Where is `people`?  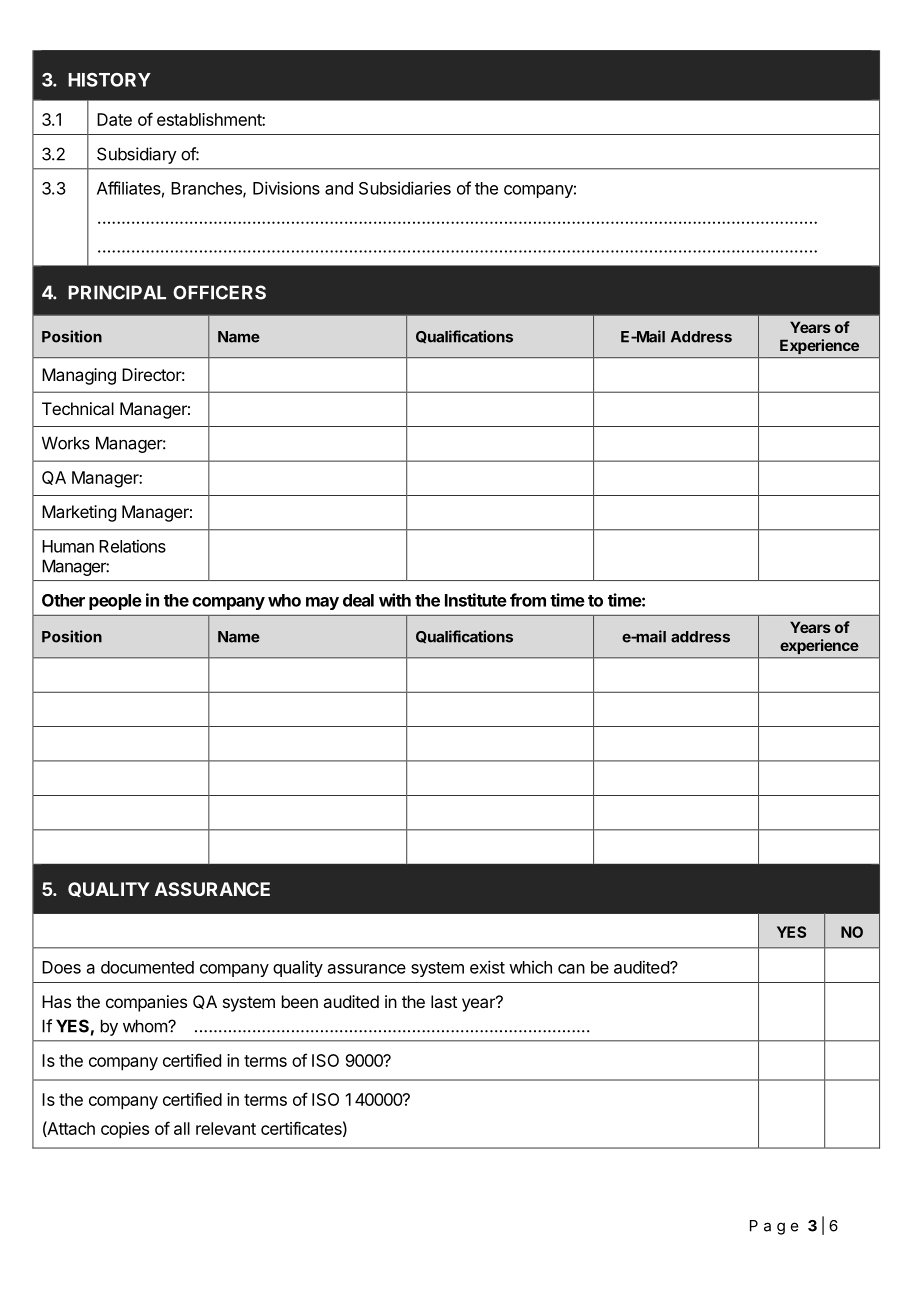 people is located at coordinates (115, 602).
